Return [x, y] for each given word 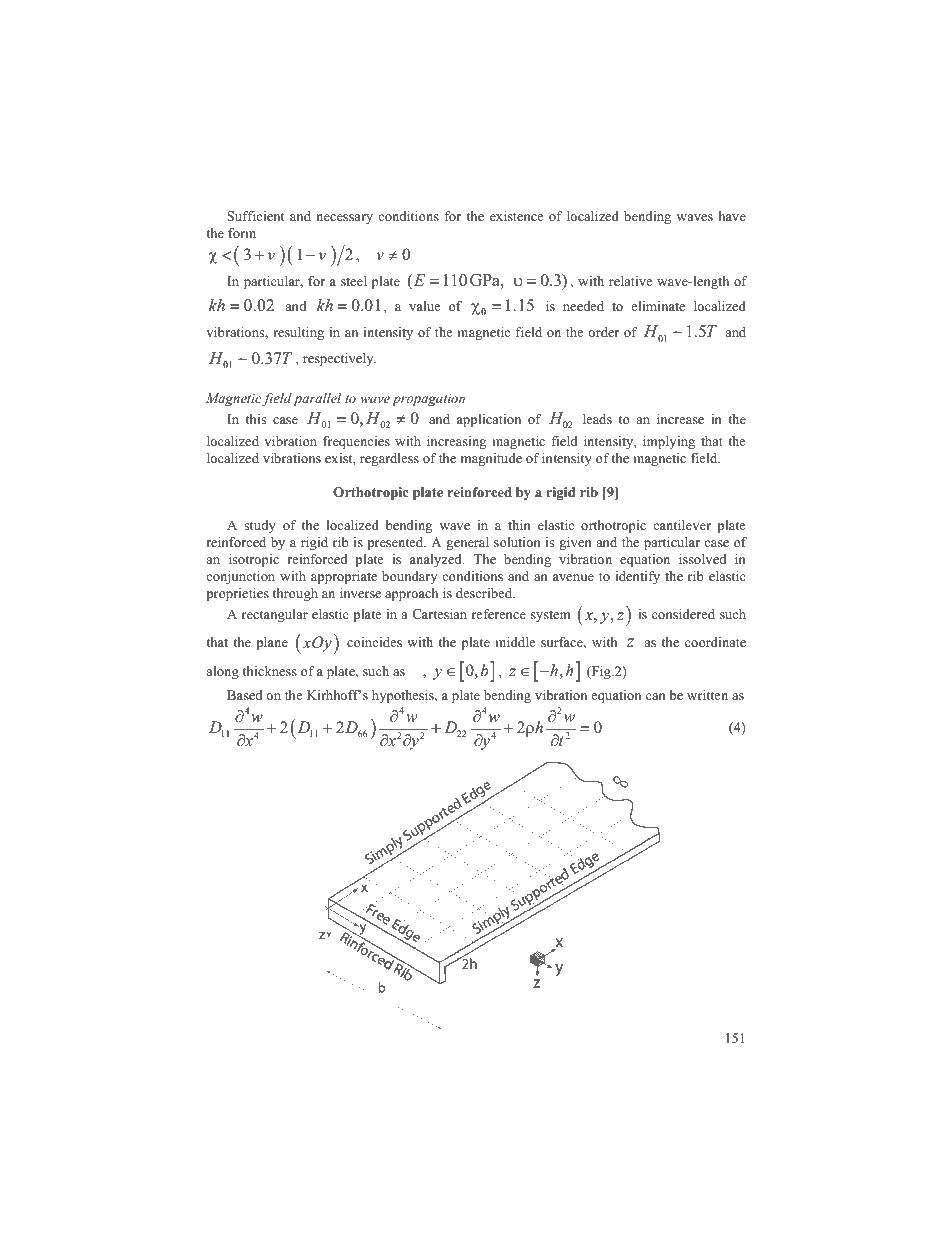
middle [515, 642]
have [732, 216]
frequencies [356, 442]
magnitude [491, 459]
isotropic [254, 560]
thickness [270, 671]
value [425, 306]
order [603, 332]
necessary [344, 219]
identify [638, 577]
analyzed [437, 560]
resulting [298, 333]
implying [669, 442]
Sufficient [255, 216]
